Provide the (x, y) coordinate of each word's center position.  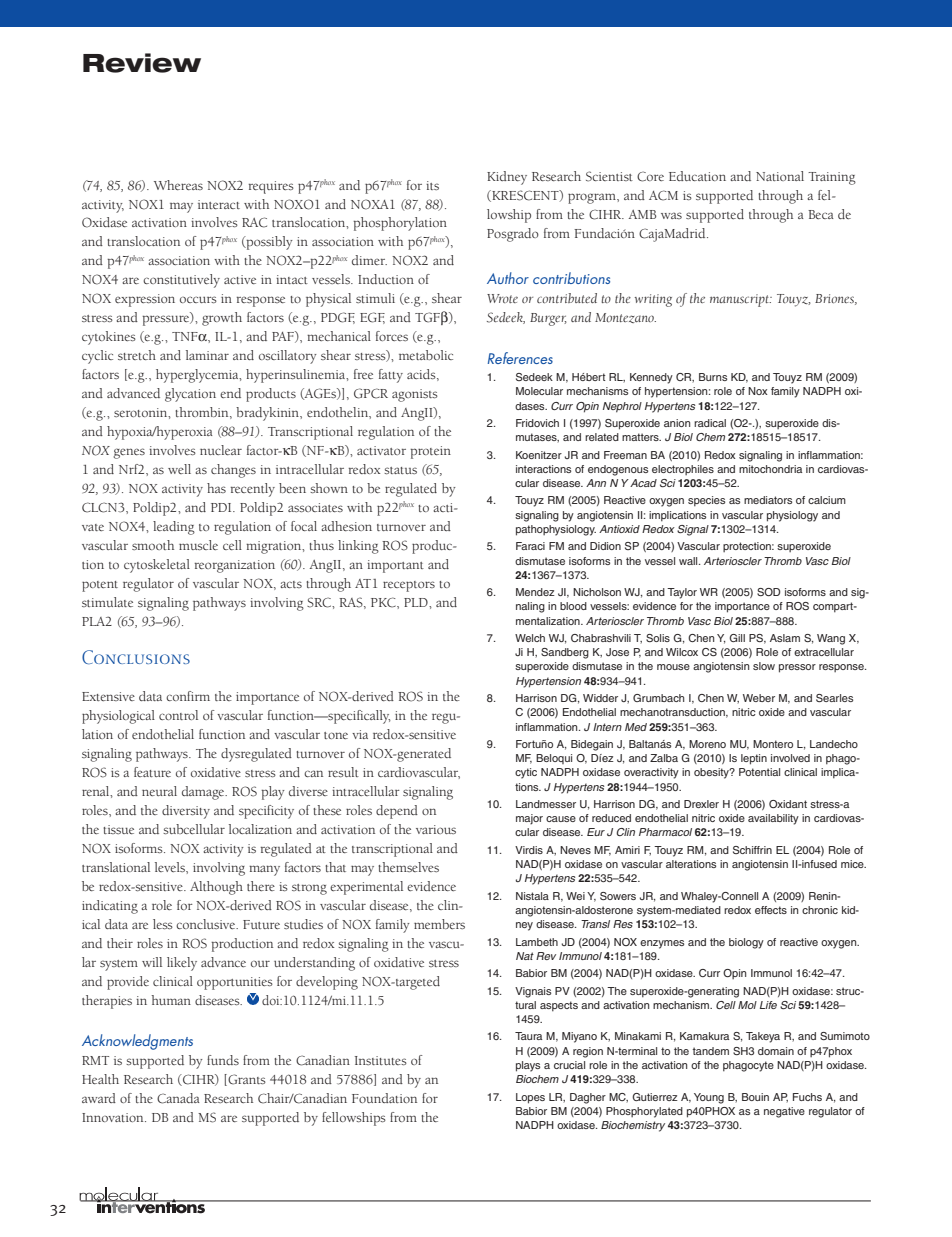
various (436, 829)
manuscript (740, 300)
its (432, 185)
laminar (207, 355)
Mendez (535, 592)
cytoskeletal (157, 566)
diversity (186, 812)
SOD (768, 592)
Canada (178, 1098)
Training (832, 178)
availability (773, 819)
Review (142, 63)
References (520, 358)
